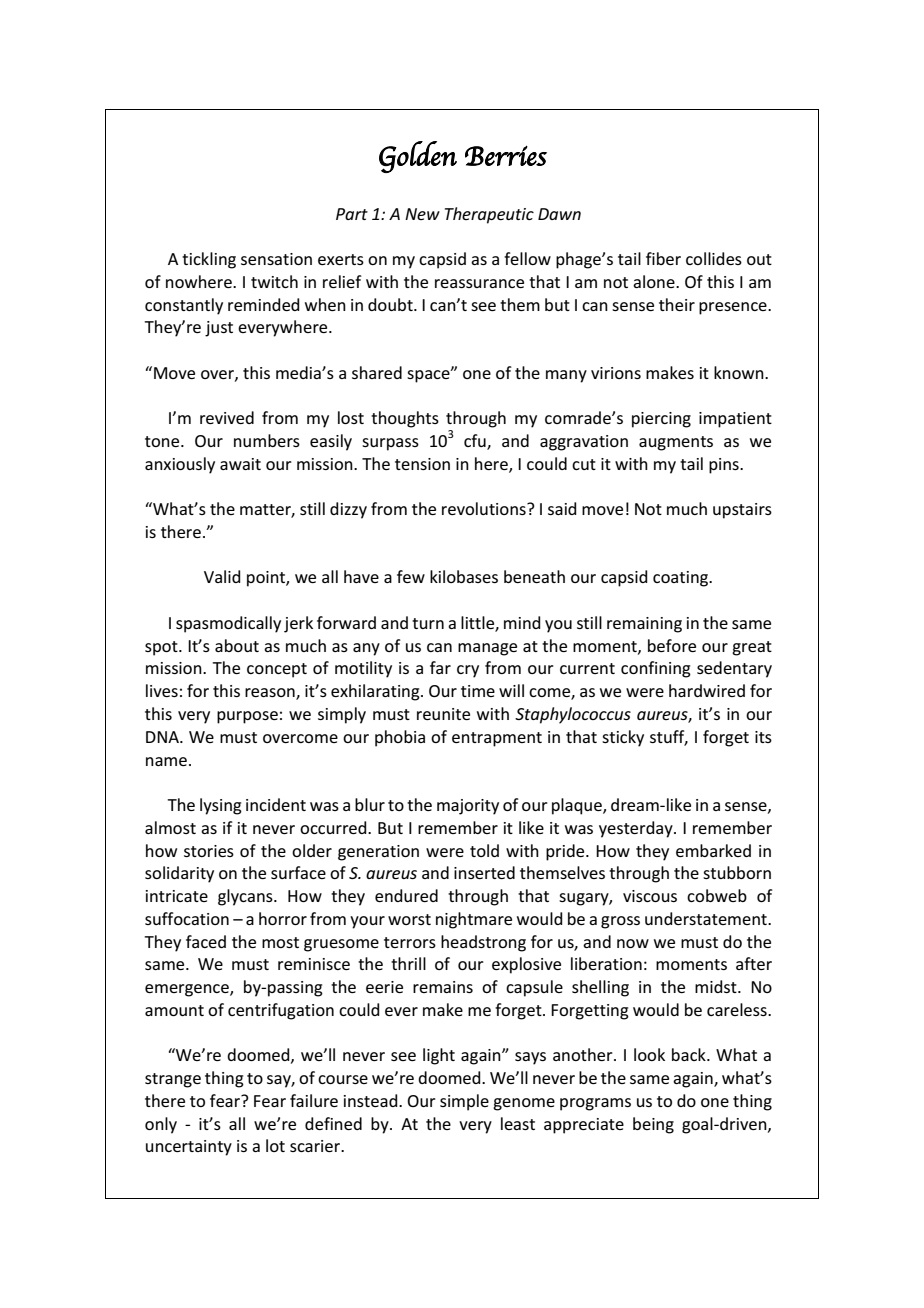  I want to click on hardwired, so click(707, 690).
